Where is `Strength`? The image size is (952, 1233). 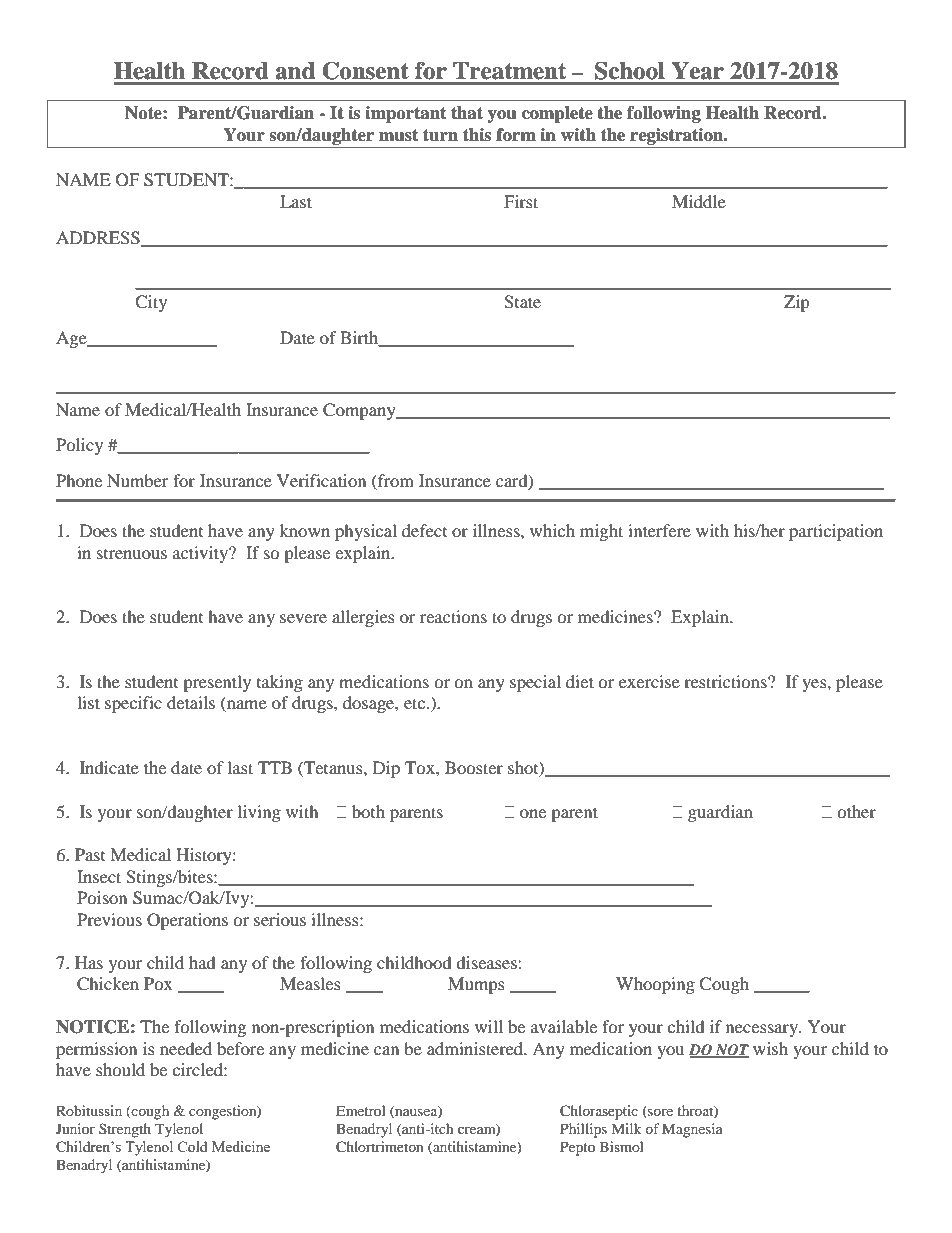
Strength is located at coordinates (125, 1130).
